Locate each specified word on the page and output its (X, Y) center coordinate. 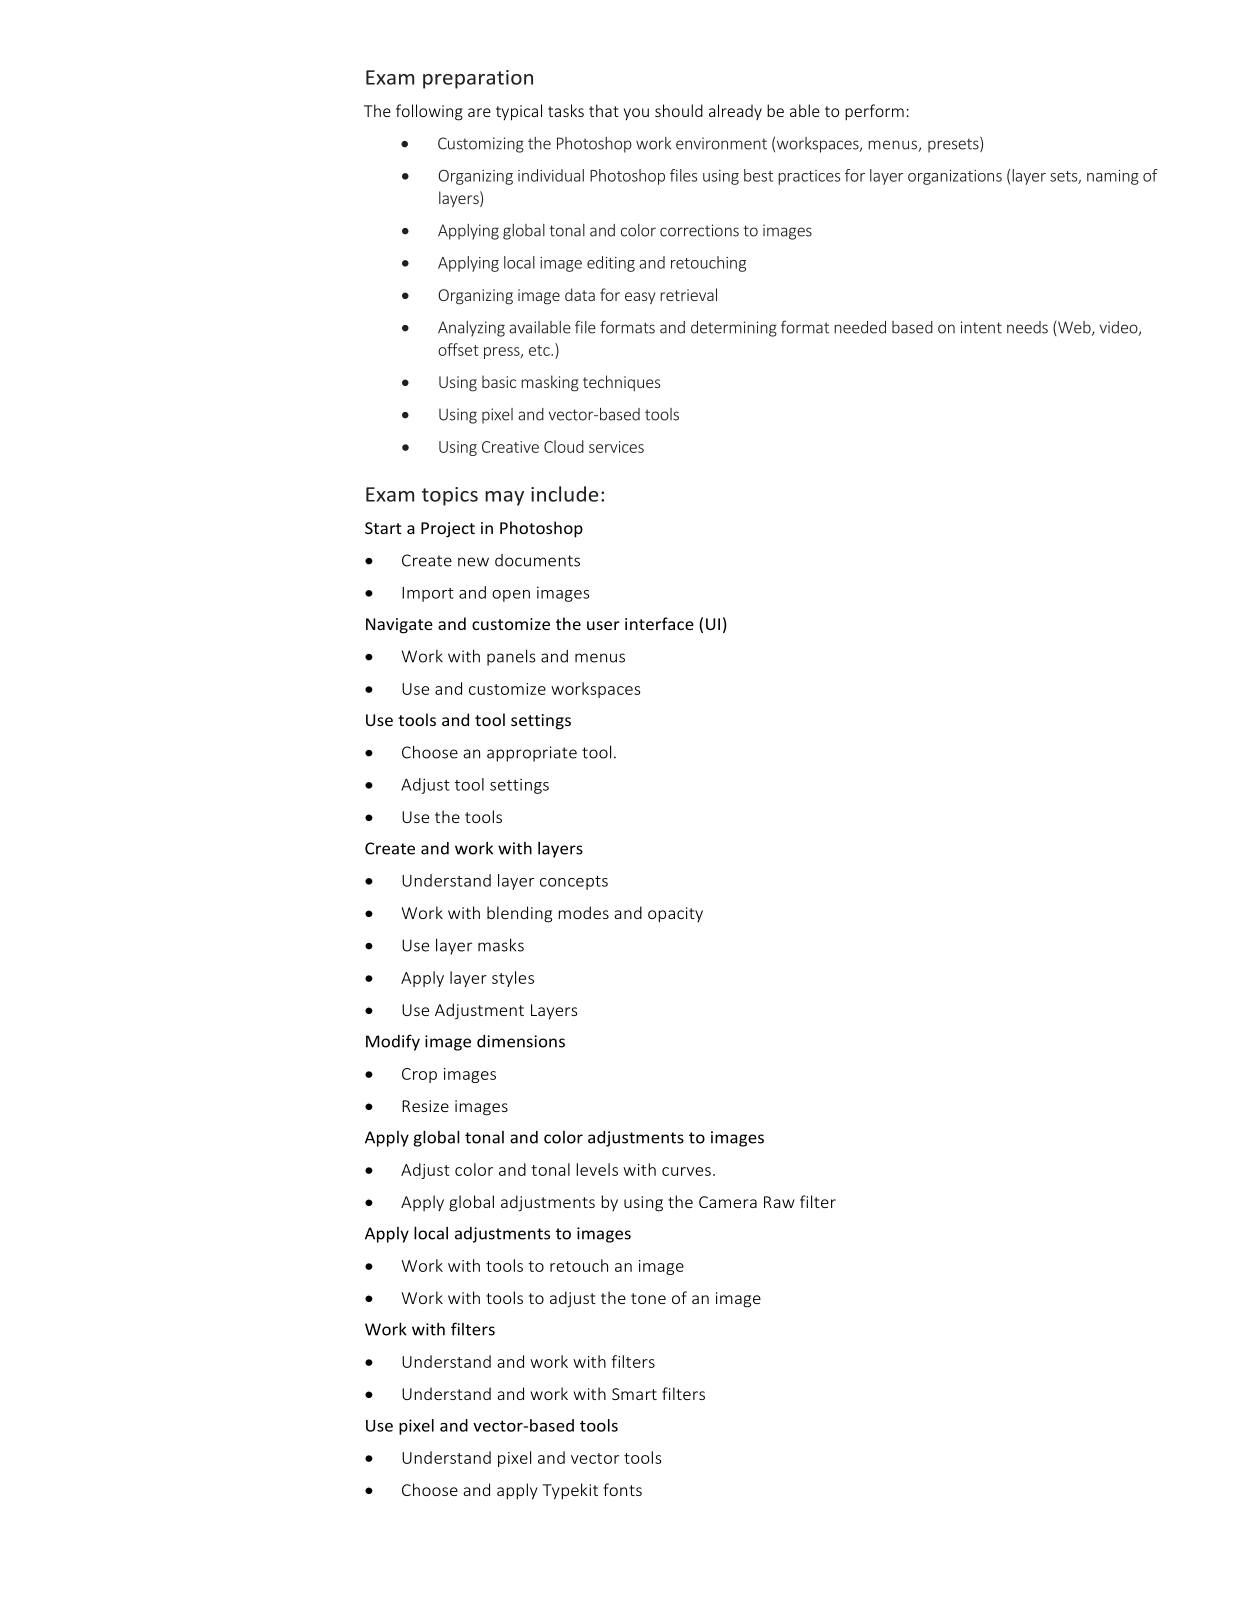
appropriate (532, 754)
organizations (955, 177)
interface (659, 623)
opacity (675, 915)
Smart (634, 1394)
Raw (779, 1202)
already (735, 112)
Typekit (570, 1491)
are (479, 112)
